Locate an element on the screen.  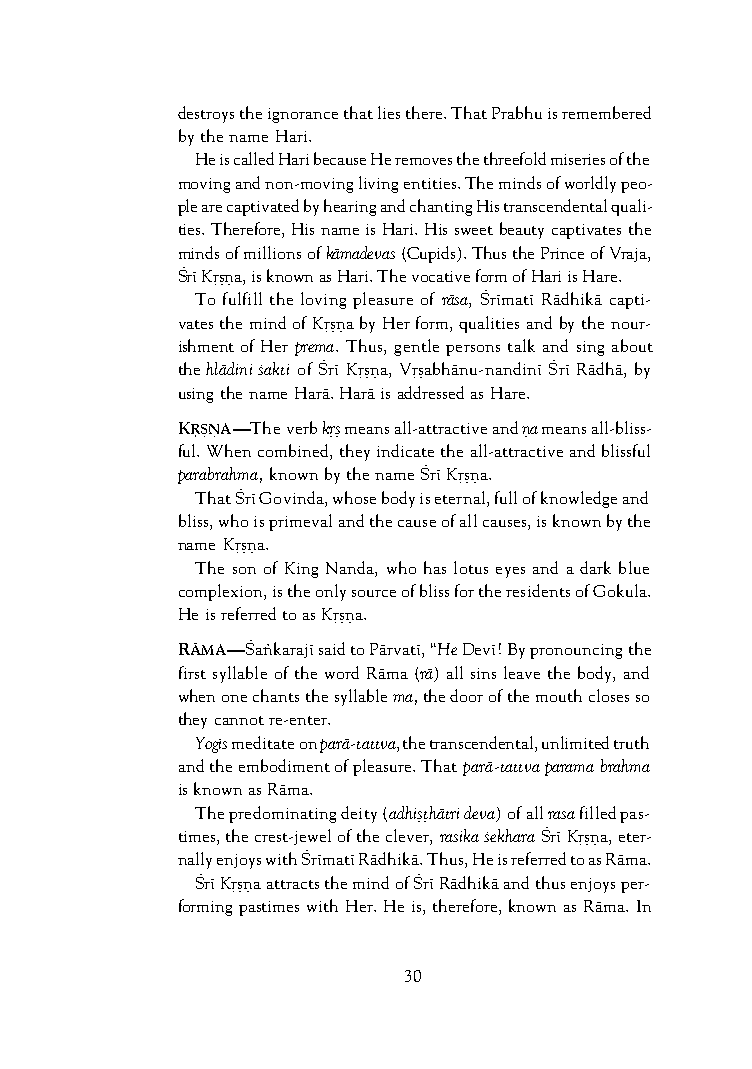
King is located at coordinates (301, 570).
